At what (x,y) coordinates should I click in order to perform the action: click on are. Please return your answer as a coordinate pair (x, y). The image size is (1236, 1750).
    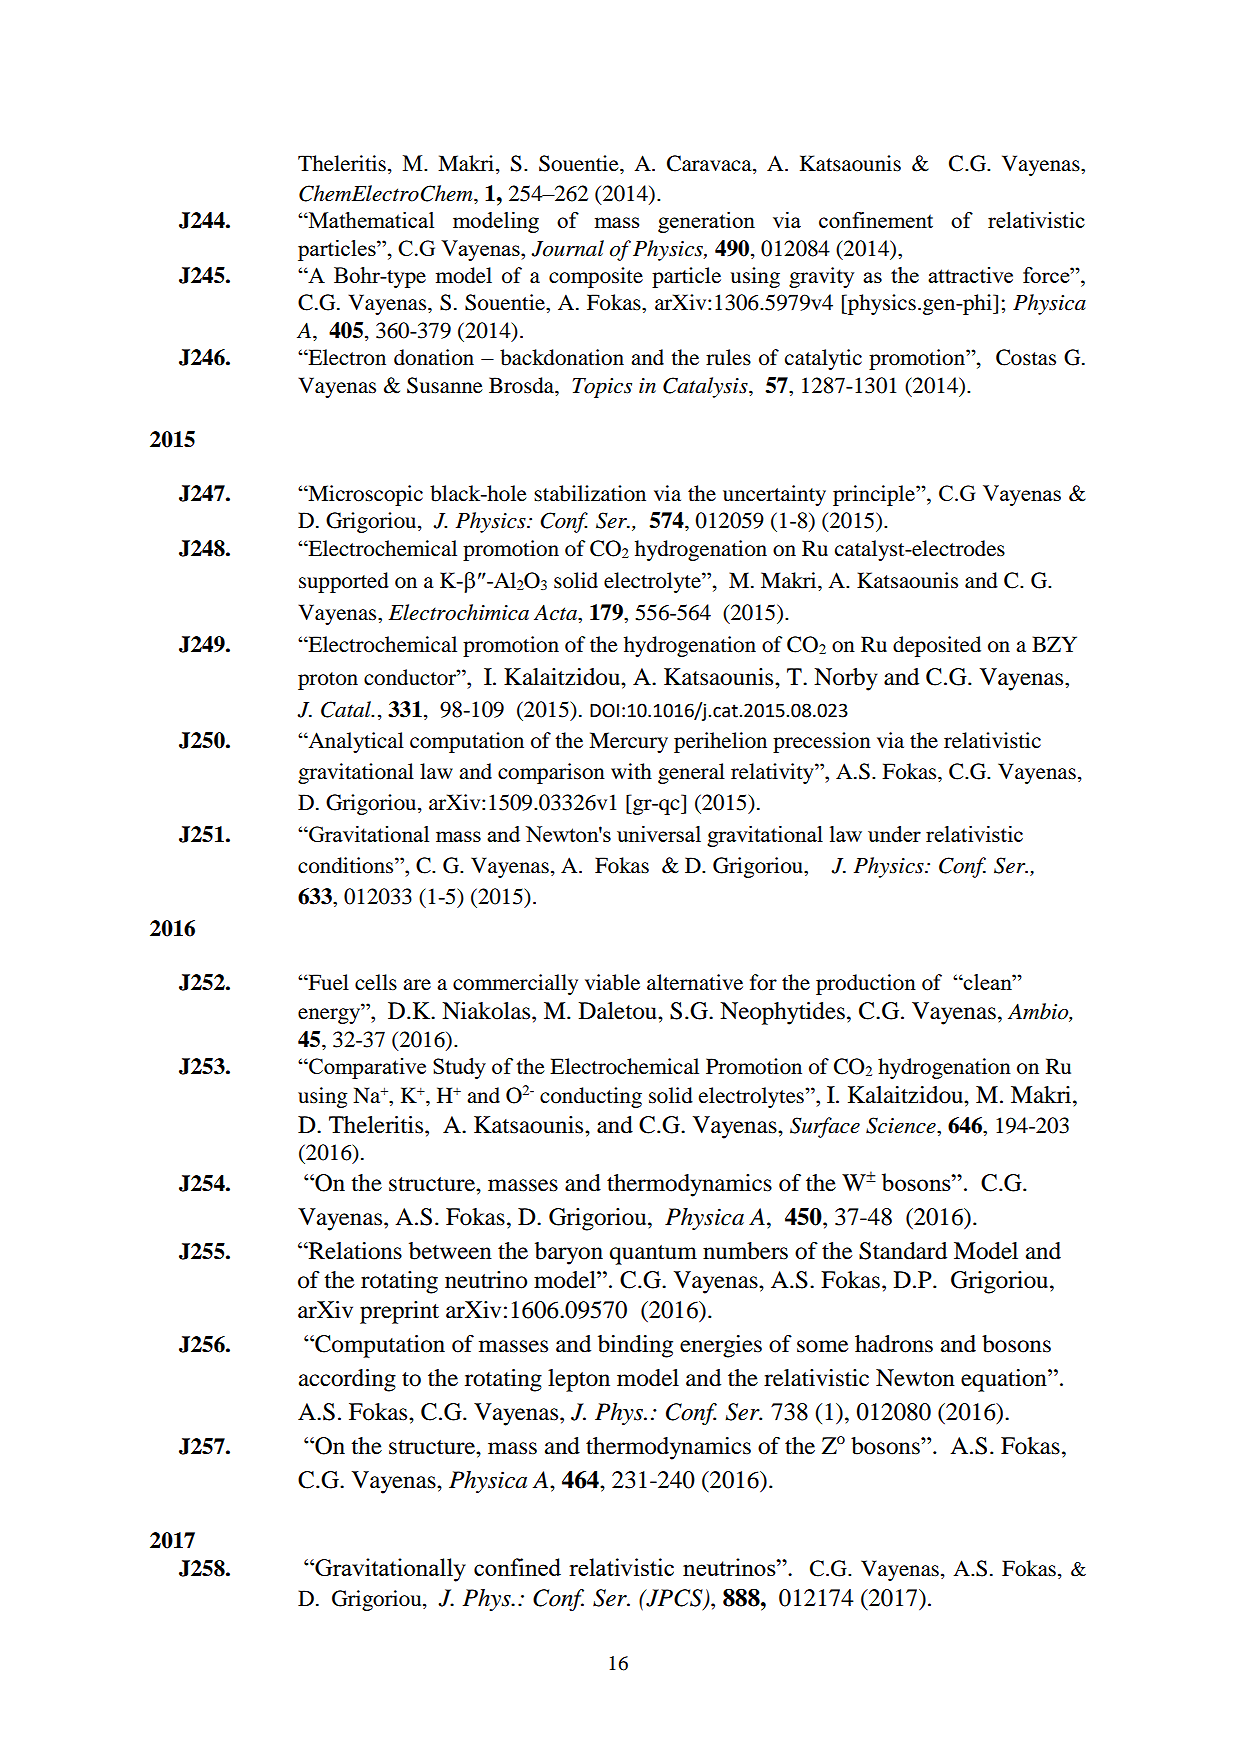
    Looking at the image, I should click on (417, 985).
